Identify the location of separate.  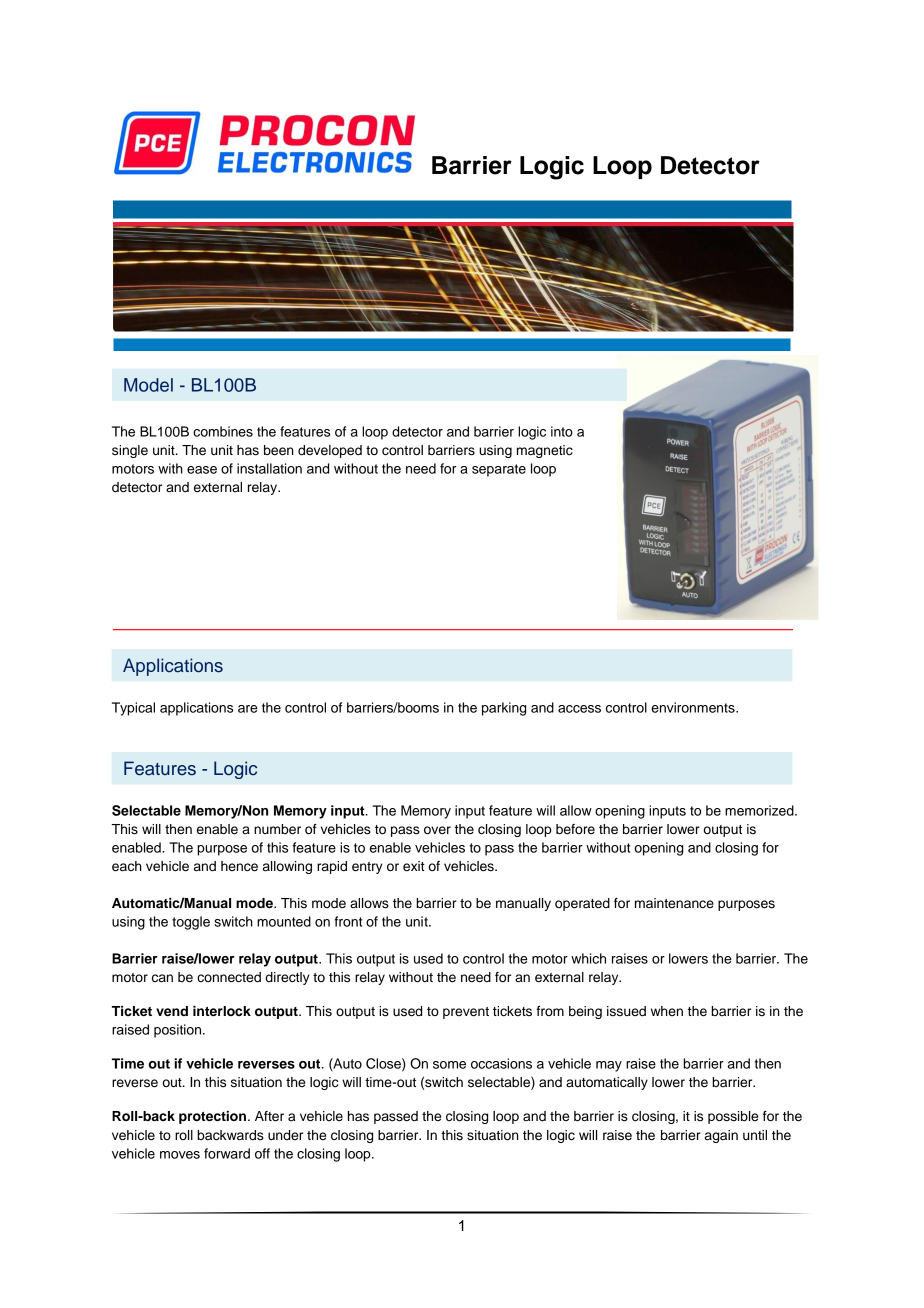
(499, 470).
